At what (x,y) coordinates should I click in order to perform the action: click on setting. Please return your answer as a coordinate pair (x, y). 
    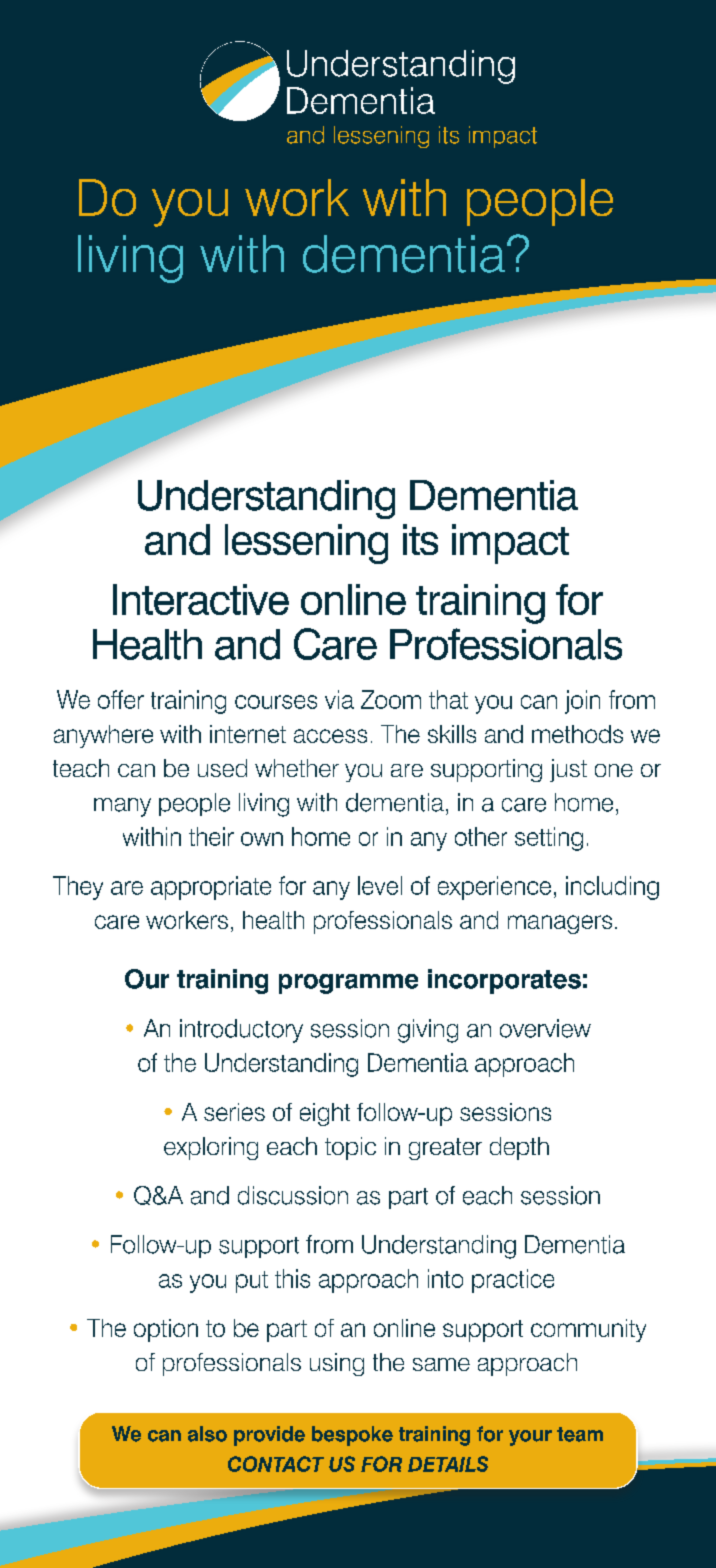
    Looking at the image, I should click on (549, 839).
